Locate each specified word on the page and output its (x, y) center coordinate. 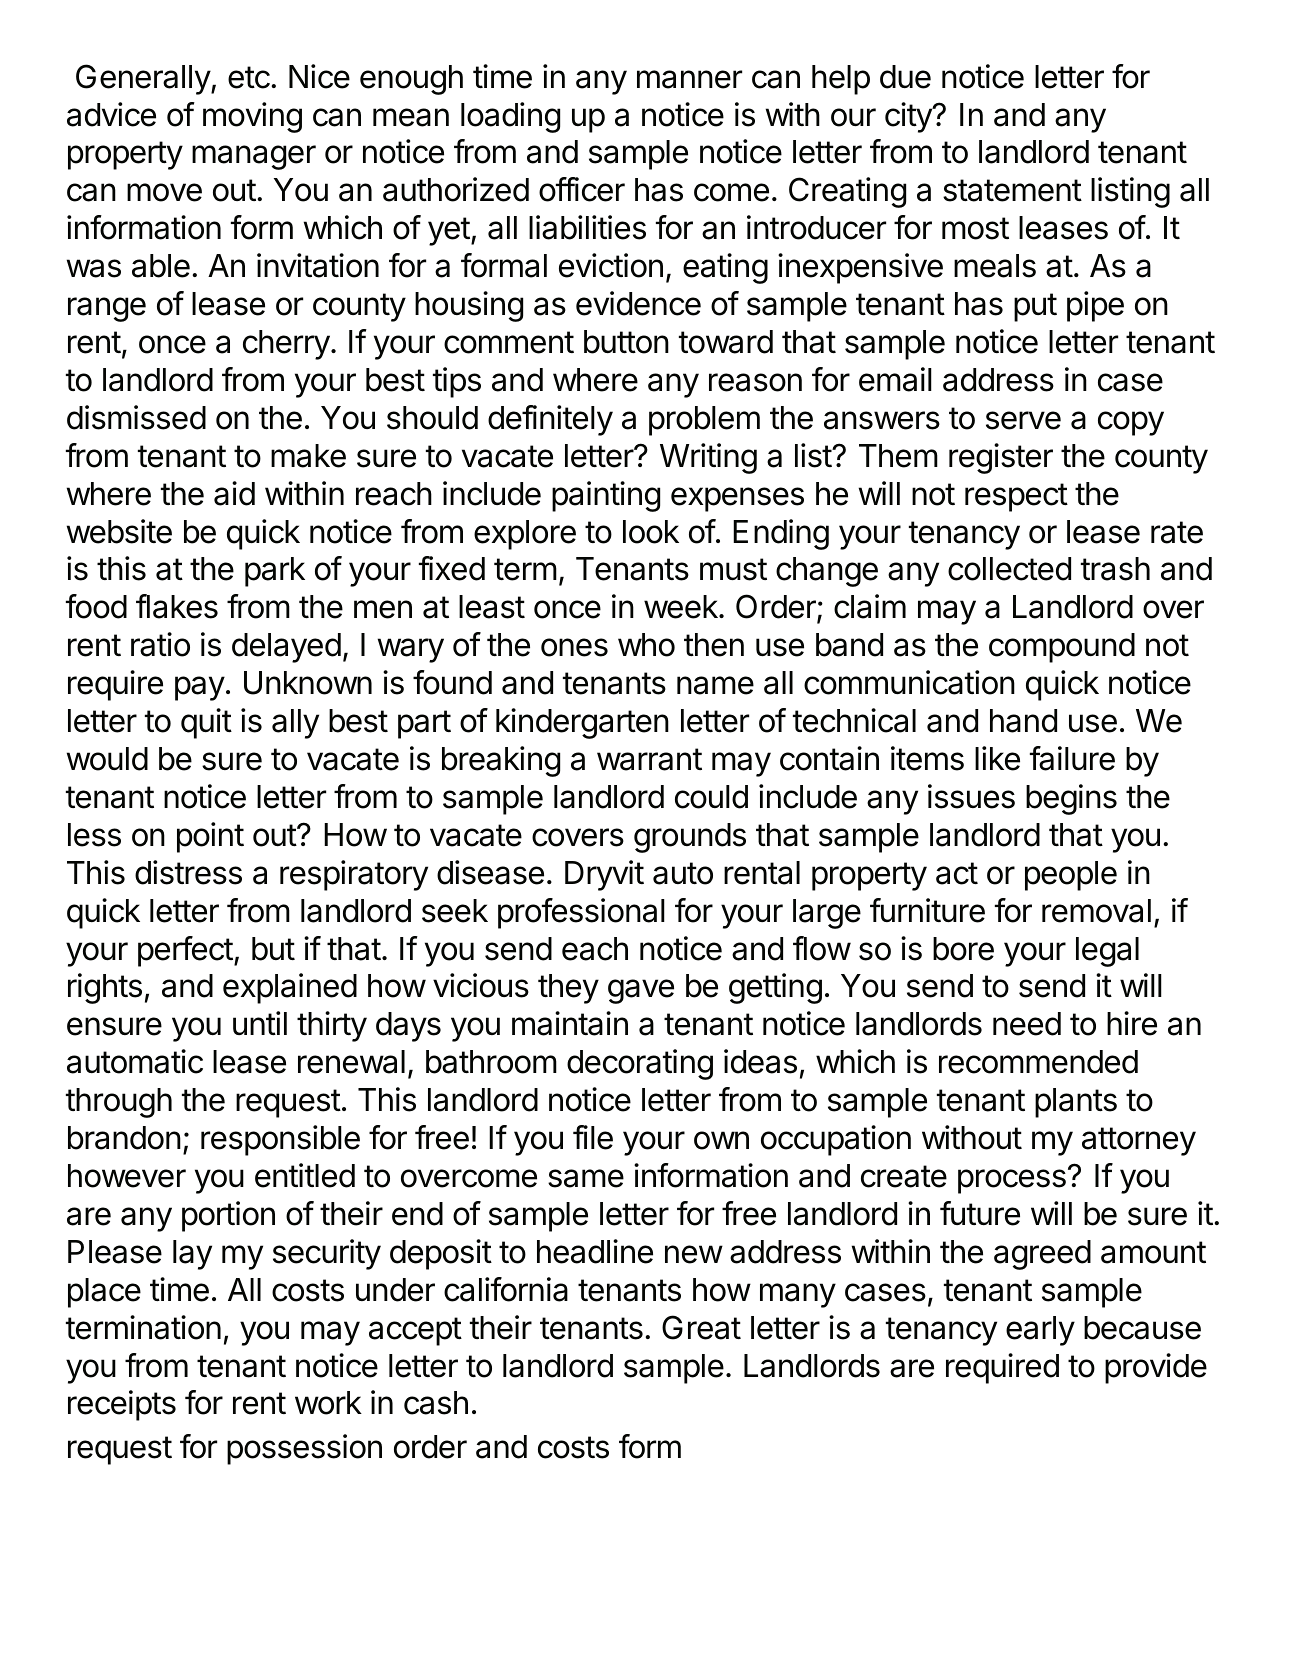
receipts (122, 1405)
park (275, 572)
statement (1012, 190)
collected (1009, 569)
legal (1107, 952)
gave (641, 991)
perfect (185, 951)
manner (689, 79)
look (651, 532)
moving (252, 117)
